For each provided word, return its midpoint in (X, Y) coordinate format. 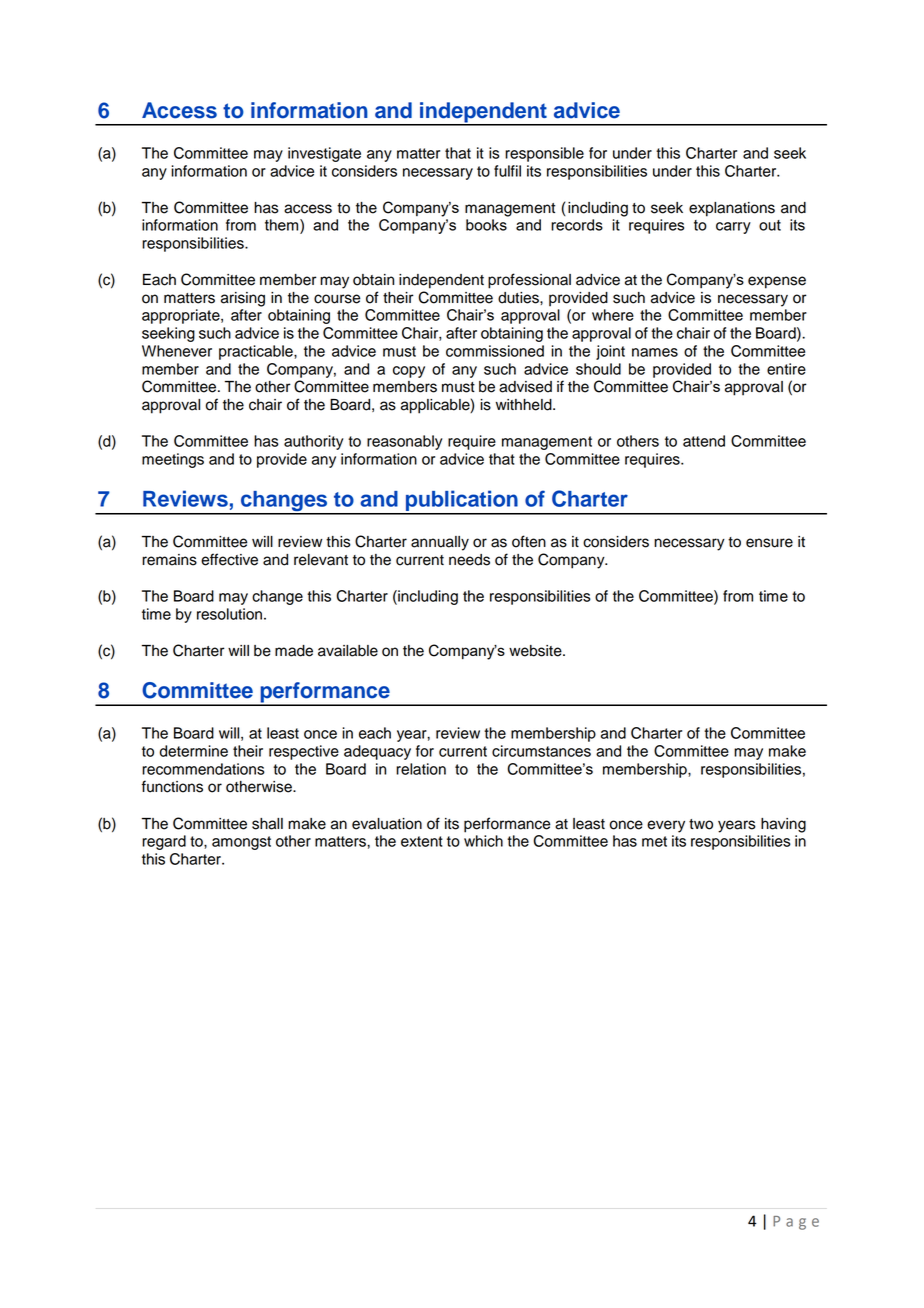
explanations (732, 209)
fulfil (507, 171)
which (483, 841)
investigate (324, 154)
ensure (769, 543)
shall (267, 824)
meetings (173, 460)
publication (462, 502)
